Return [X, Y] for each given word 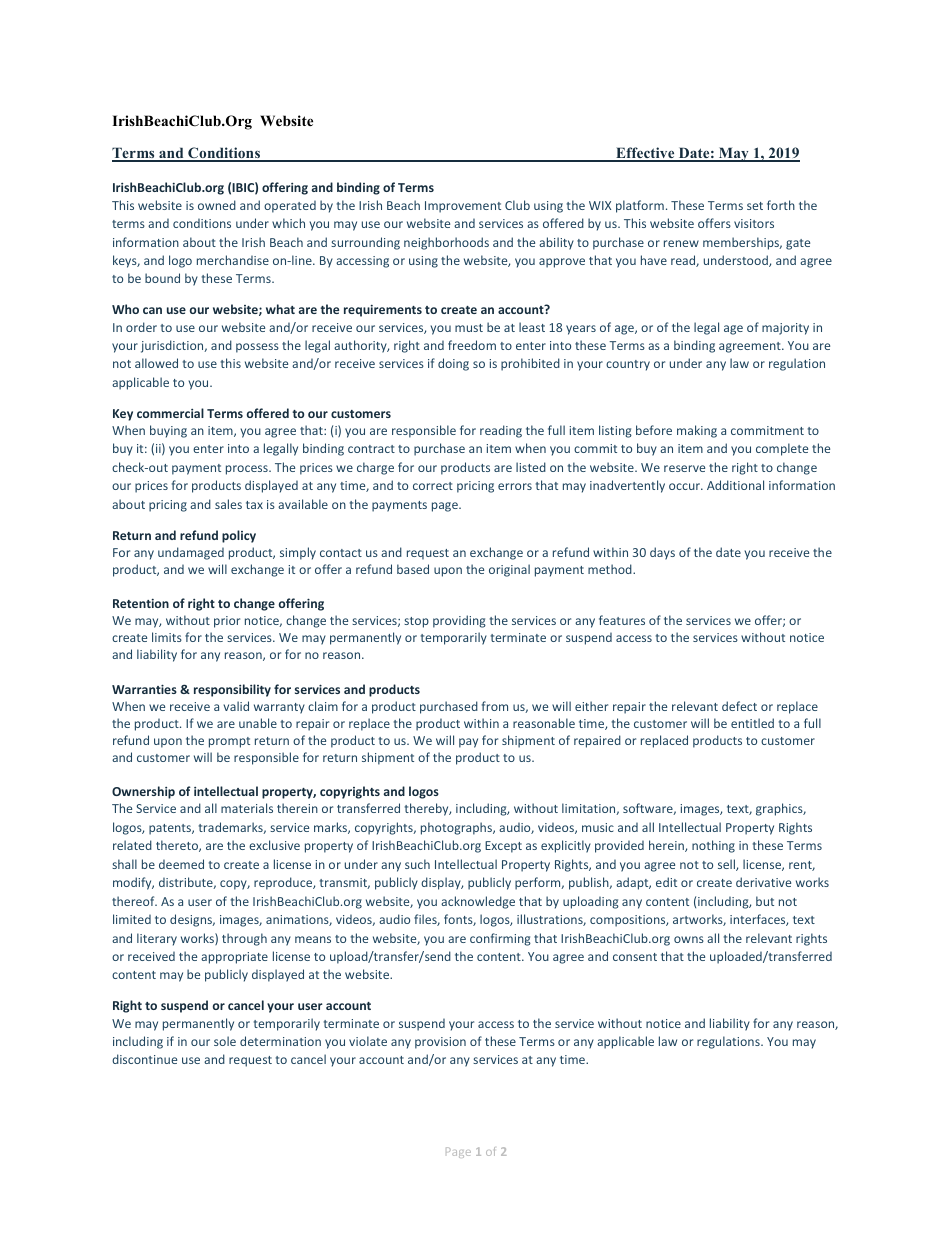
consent [635, 957]
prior [227, 622]
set [755, 206]
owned [217, 205]
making [697, 431]
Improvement [463, 207]
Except [503, 847]
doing [453, 364]
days [662, 553]
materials [247, 808]
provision [440, 1043]
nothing [713, 846]
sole [225, 1041]
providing [459, 621]
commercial [170, 413]
